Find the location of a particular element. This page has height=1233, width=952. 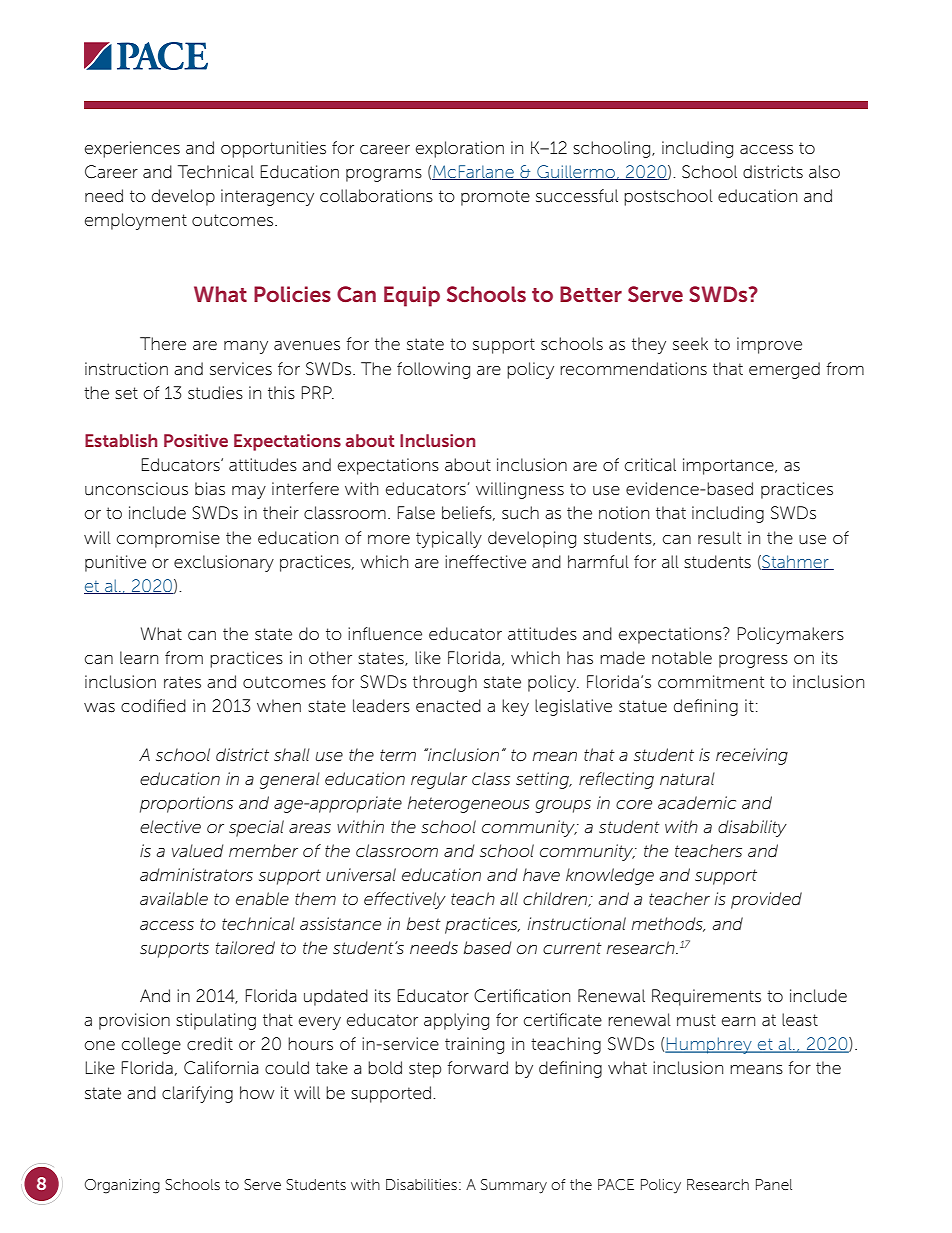

progress is located at coordinates (753, 661).
